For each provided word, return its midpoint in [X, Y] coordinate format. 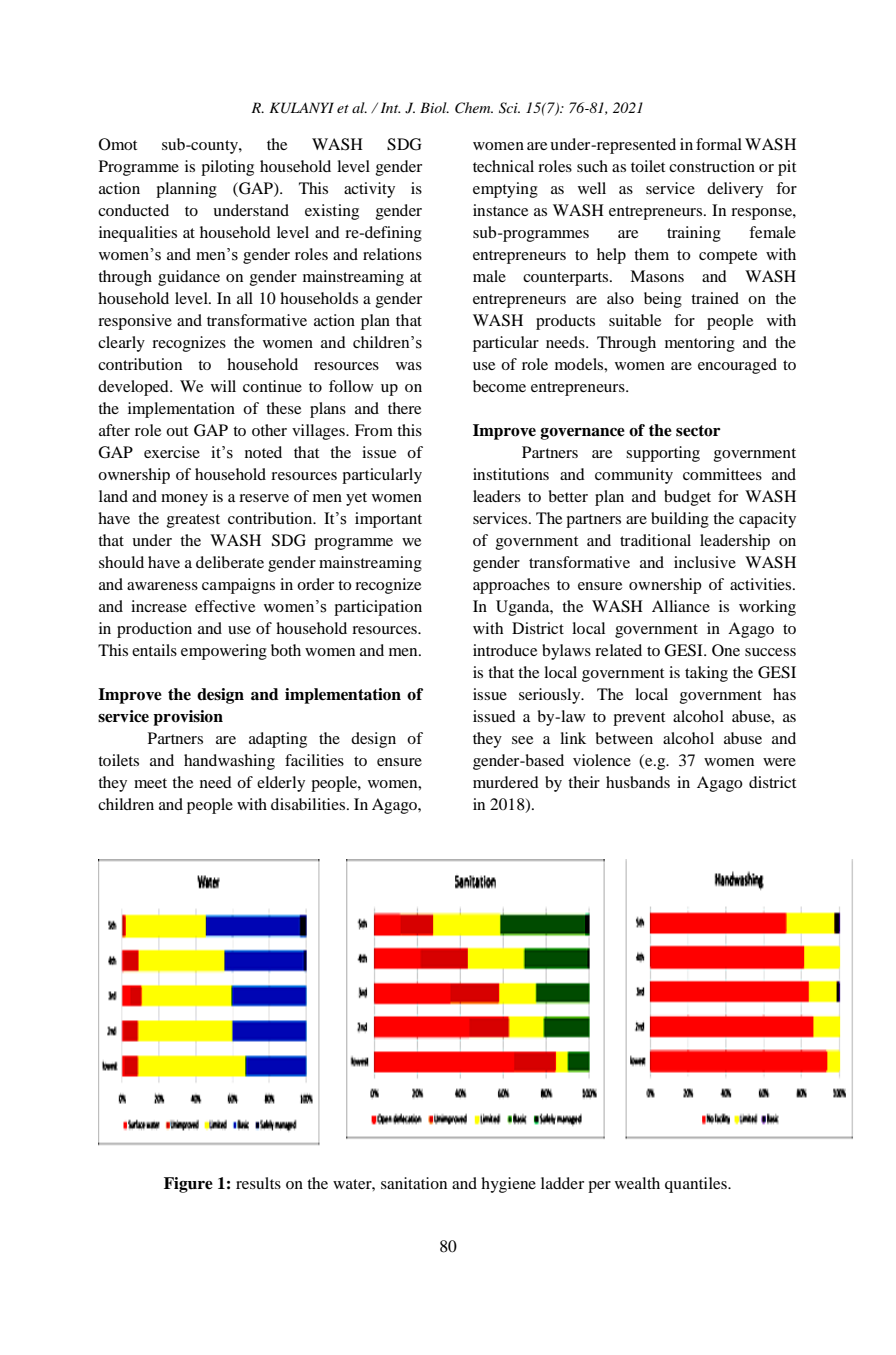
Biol [434, 107]
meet [150, 783]
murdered [506, 782]
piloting [227, 168]
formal [719, 144]
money [184, 500]
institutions [511, 474]
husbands [638, 782]
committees [722, 474]
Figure [188, 1185]
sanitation [414, 1183]
